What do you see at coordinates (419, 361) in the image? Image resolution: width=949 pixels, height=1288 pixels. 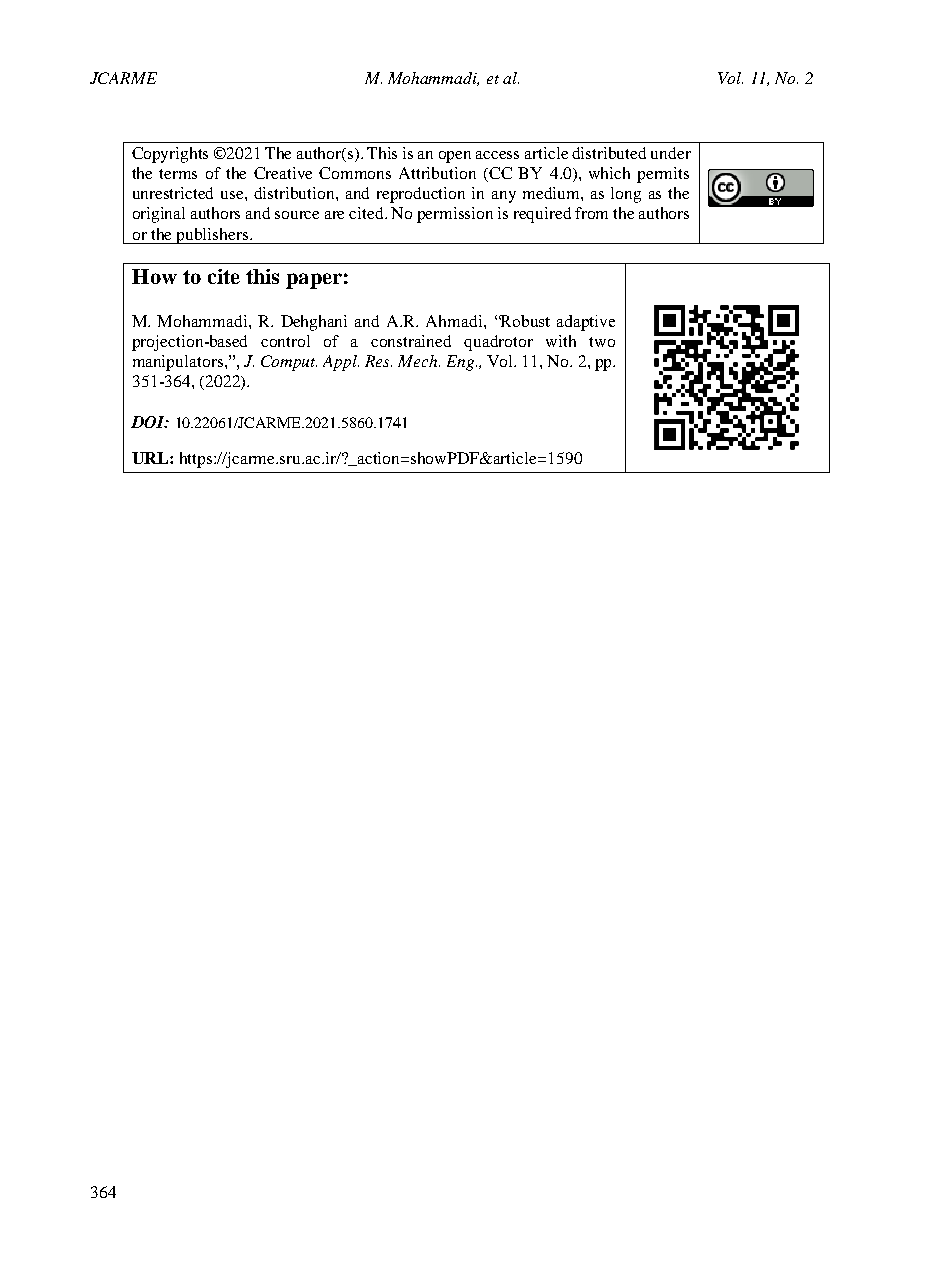 I see `Mech` at bounding box center [419, 361].
